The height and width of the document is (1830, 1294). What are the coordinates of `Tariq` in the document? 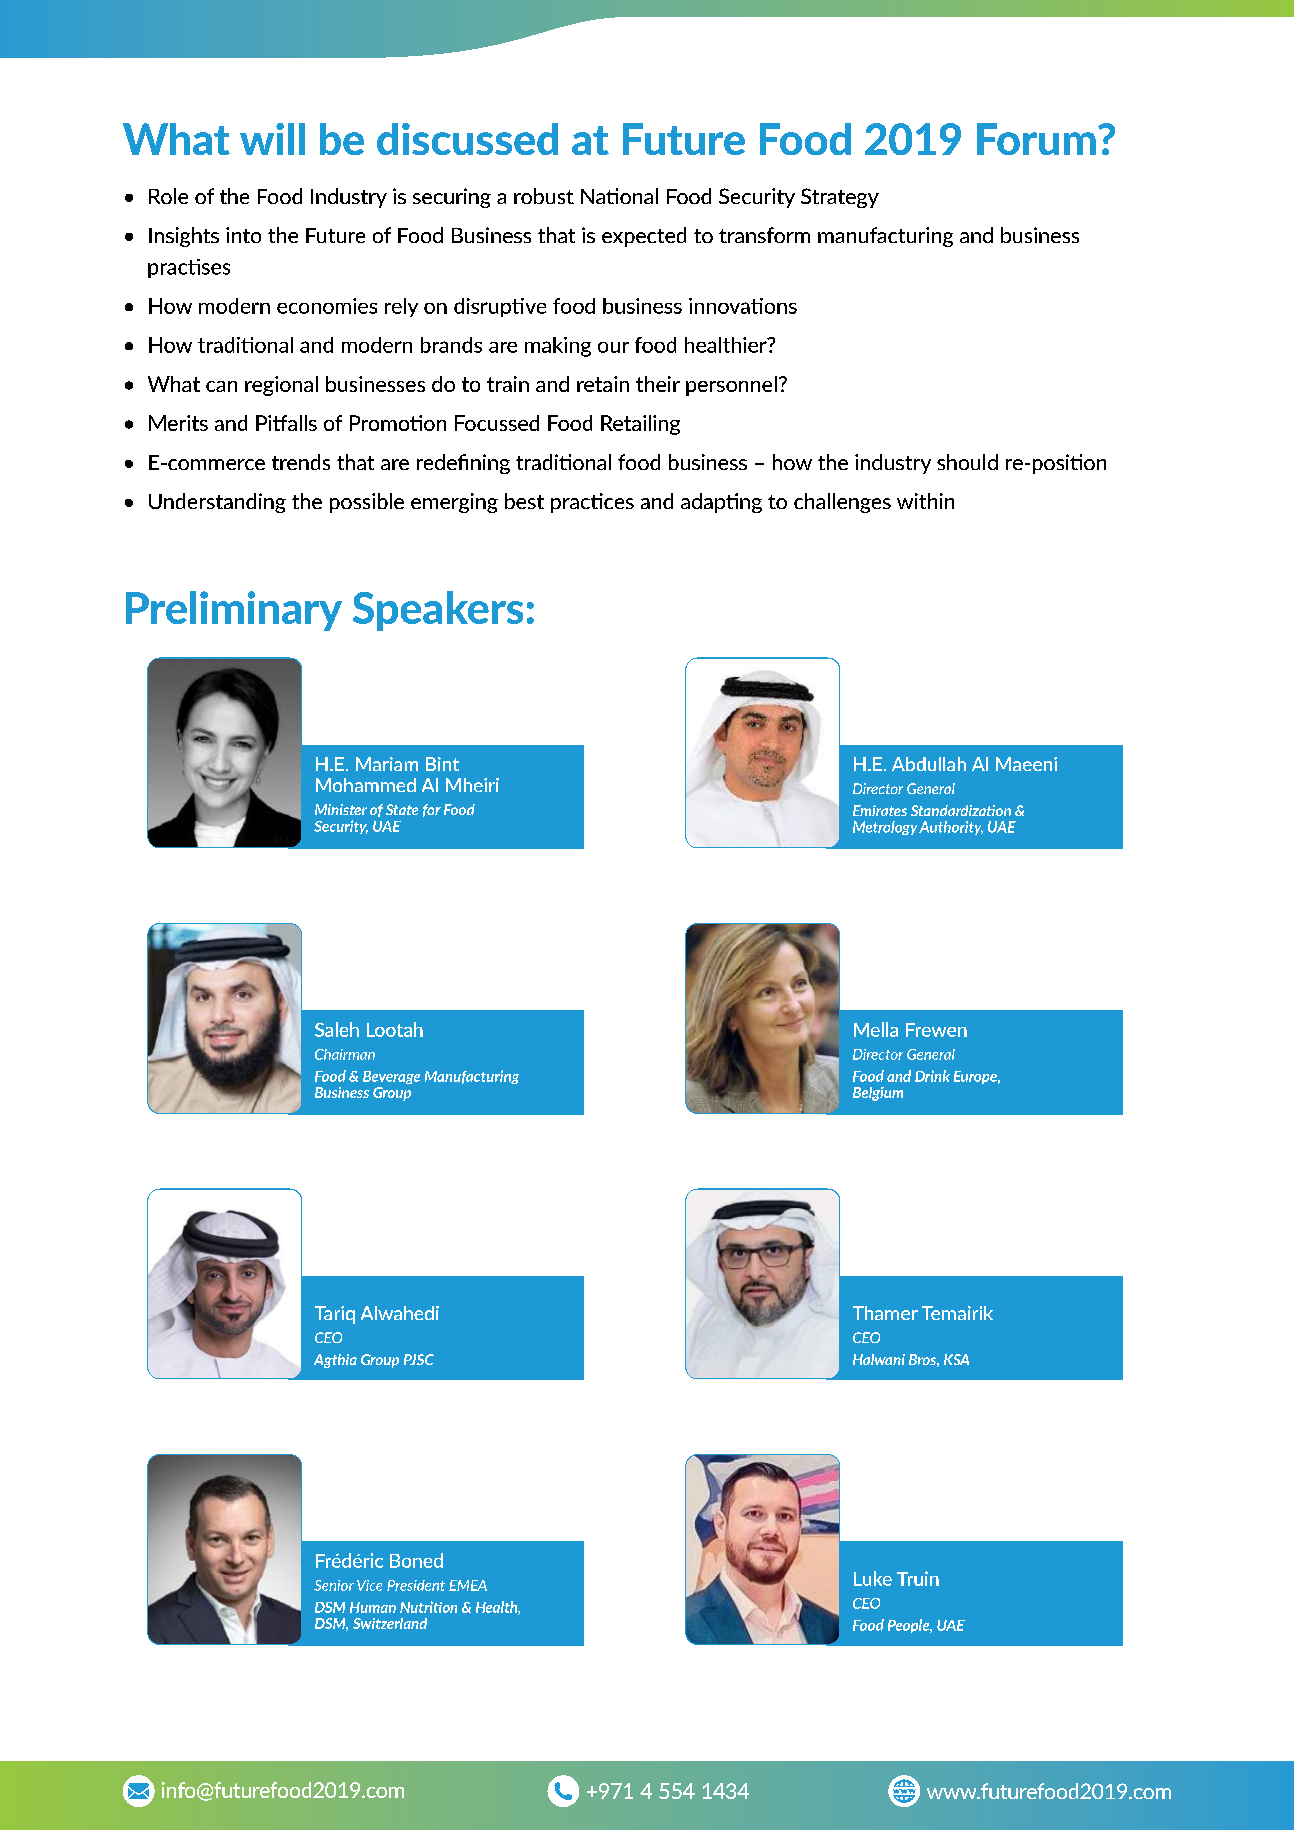 It's located at (335, 1315).
